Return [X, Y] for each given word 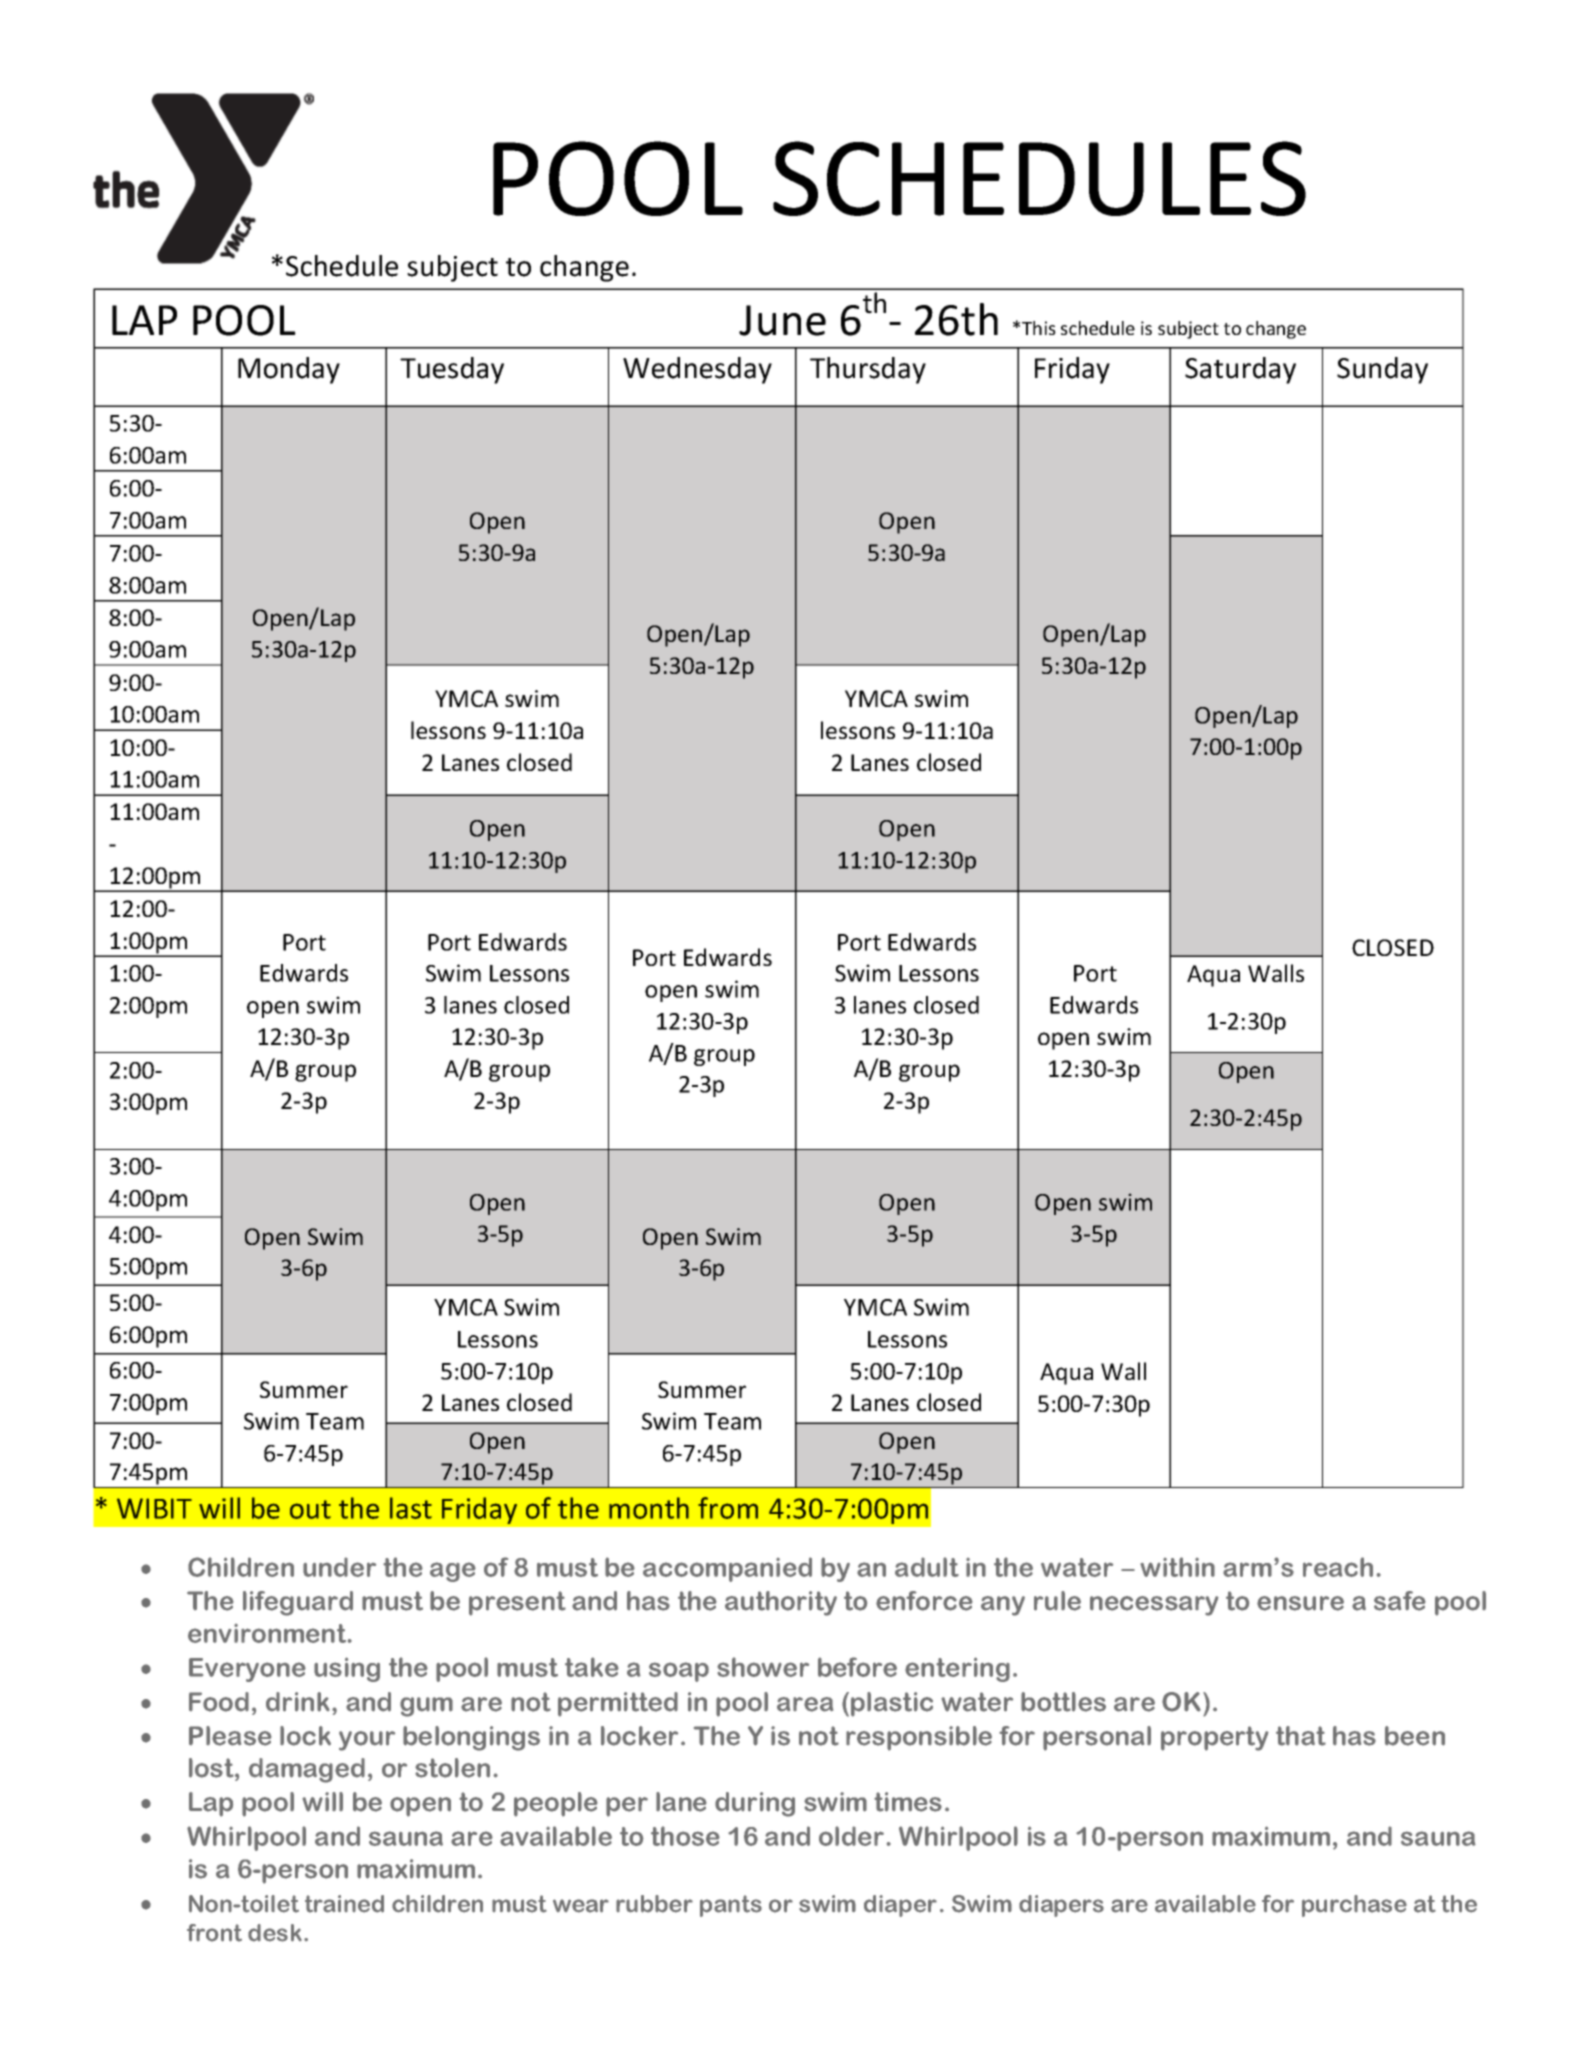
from [728, 1508]
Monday [289, 370]
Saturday [1240, 370]
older [851, 1836]
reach [1338, 1567]
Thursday [868, 370]
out [310, 1509]
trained [344, 1904]
